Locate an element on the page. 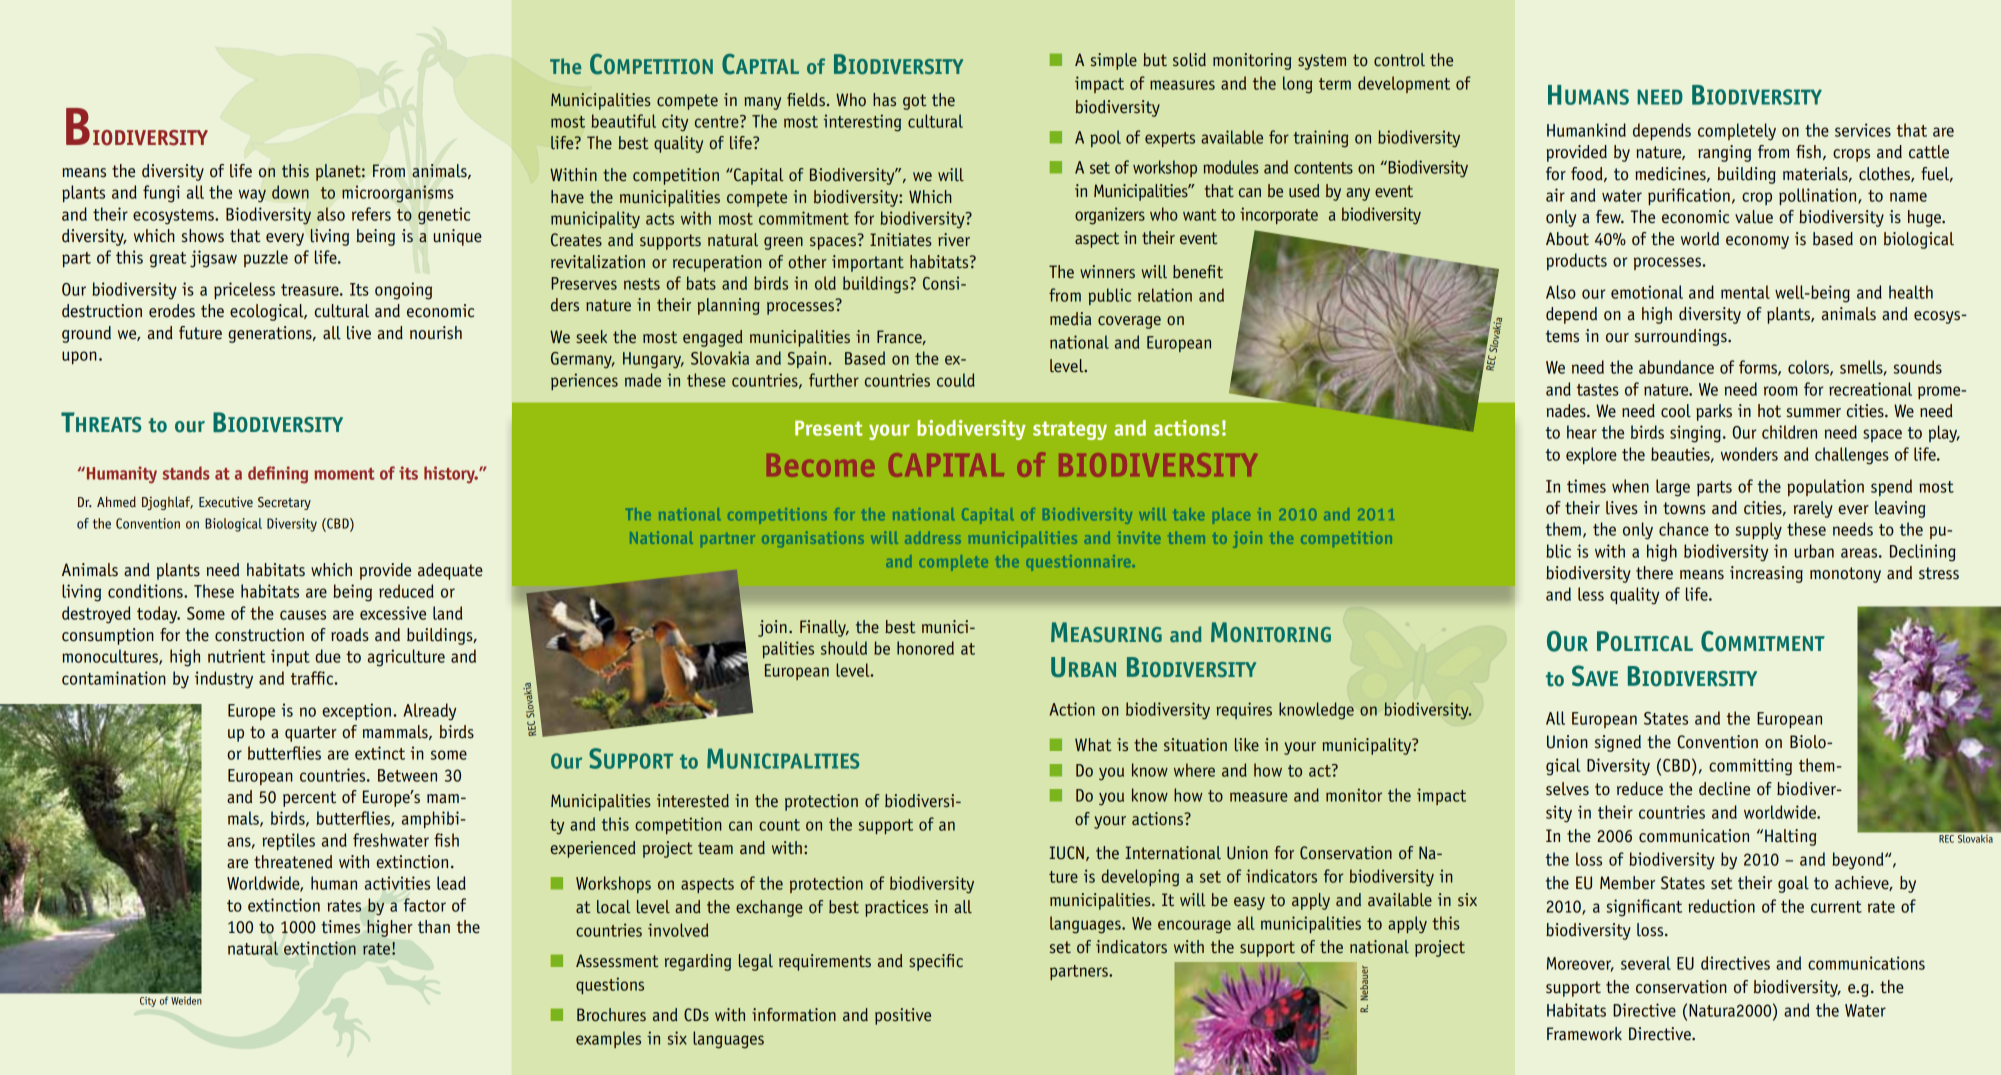 The image size is (2001, 1075). parks is located at coordinates (1714, 412).
